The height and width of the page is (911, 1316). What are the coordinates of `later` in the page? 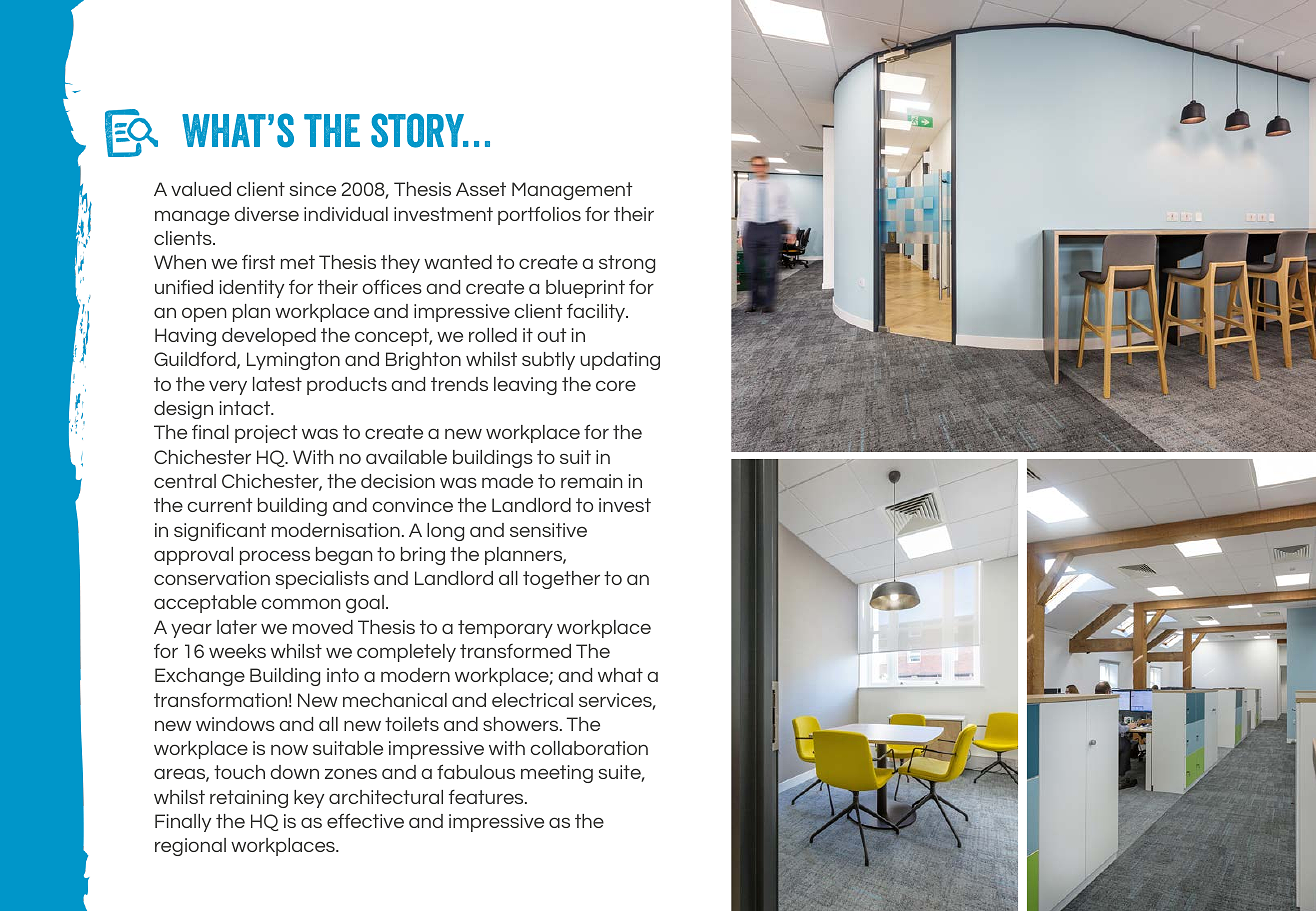 It's located at (237, 627).
